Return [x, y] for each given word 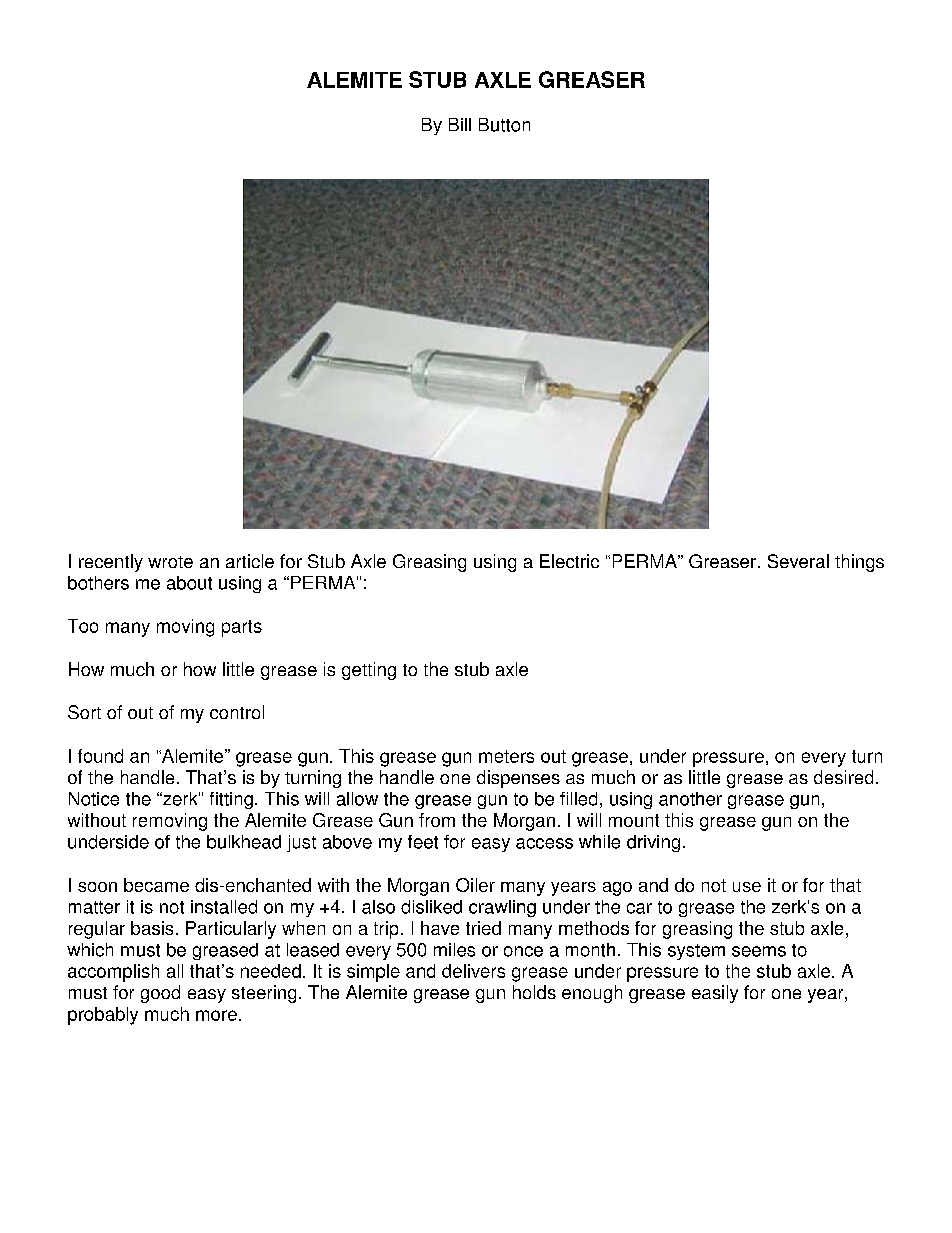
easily [715, 994]
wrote [170, 562]
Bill [460, 124]
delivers [473, 971]
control [237, 712]
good [160, 994]
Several [798, 561]
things [859, 563]
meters [506, 756]
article [250, 561]
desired [843, 777]
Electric [569, 561]
